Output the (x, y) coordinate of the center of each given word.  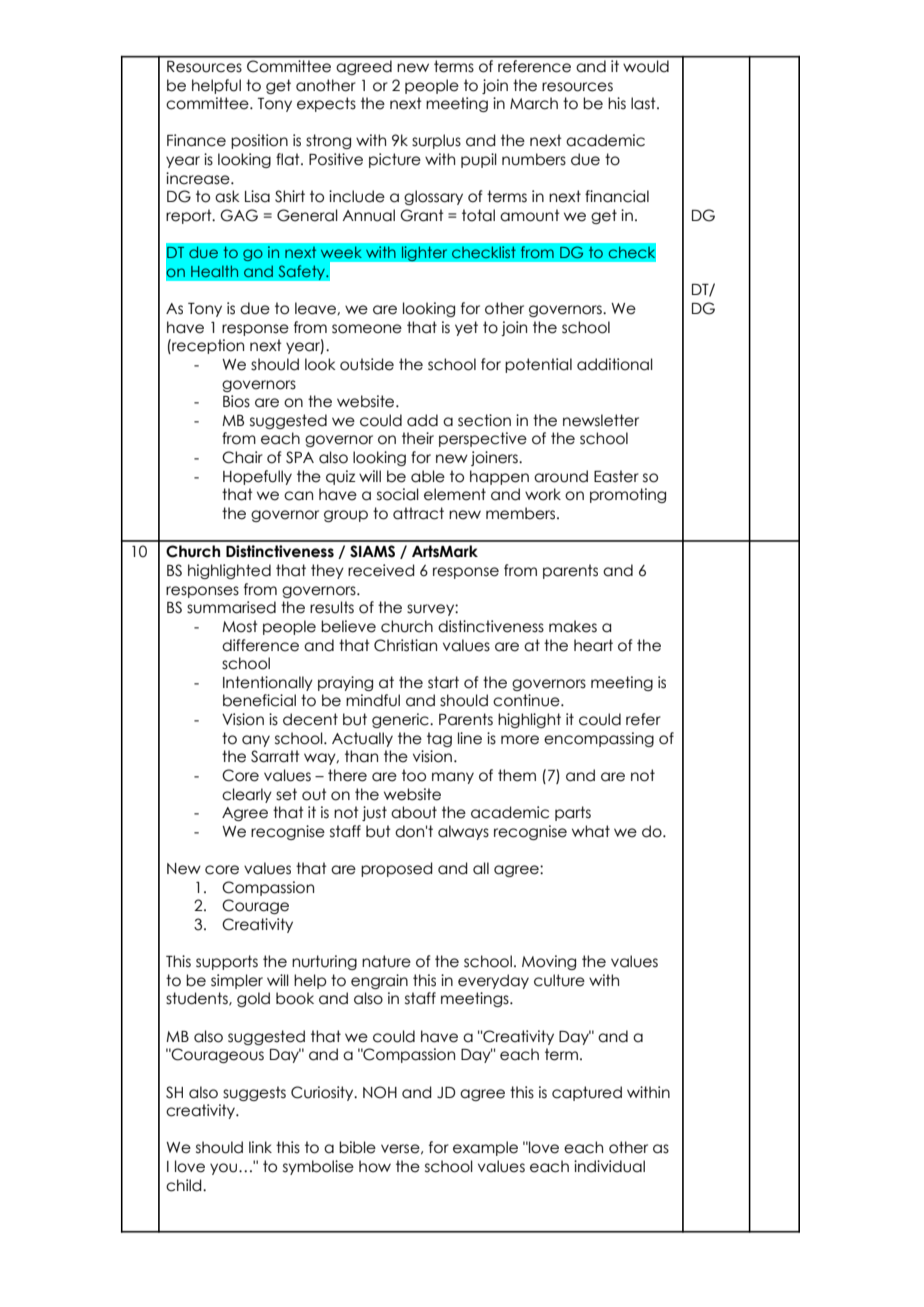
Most (240, 626)
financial (617, 196)
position (259, 141)
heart (593, 645)
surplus (436, 141)
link (260, 1147)
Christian (405, 645)
